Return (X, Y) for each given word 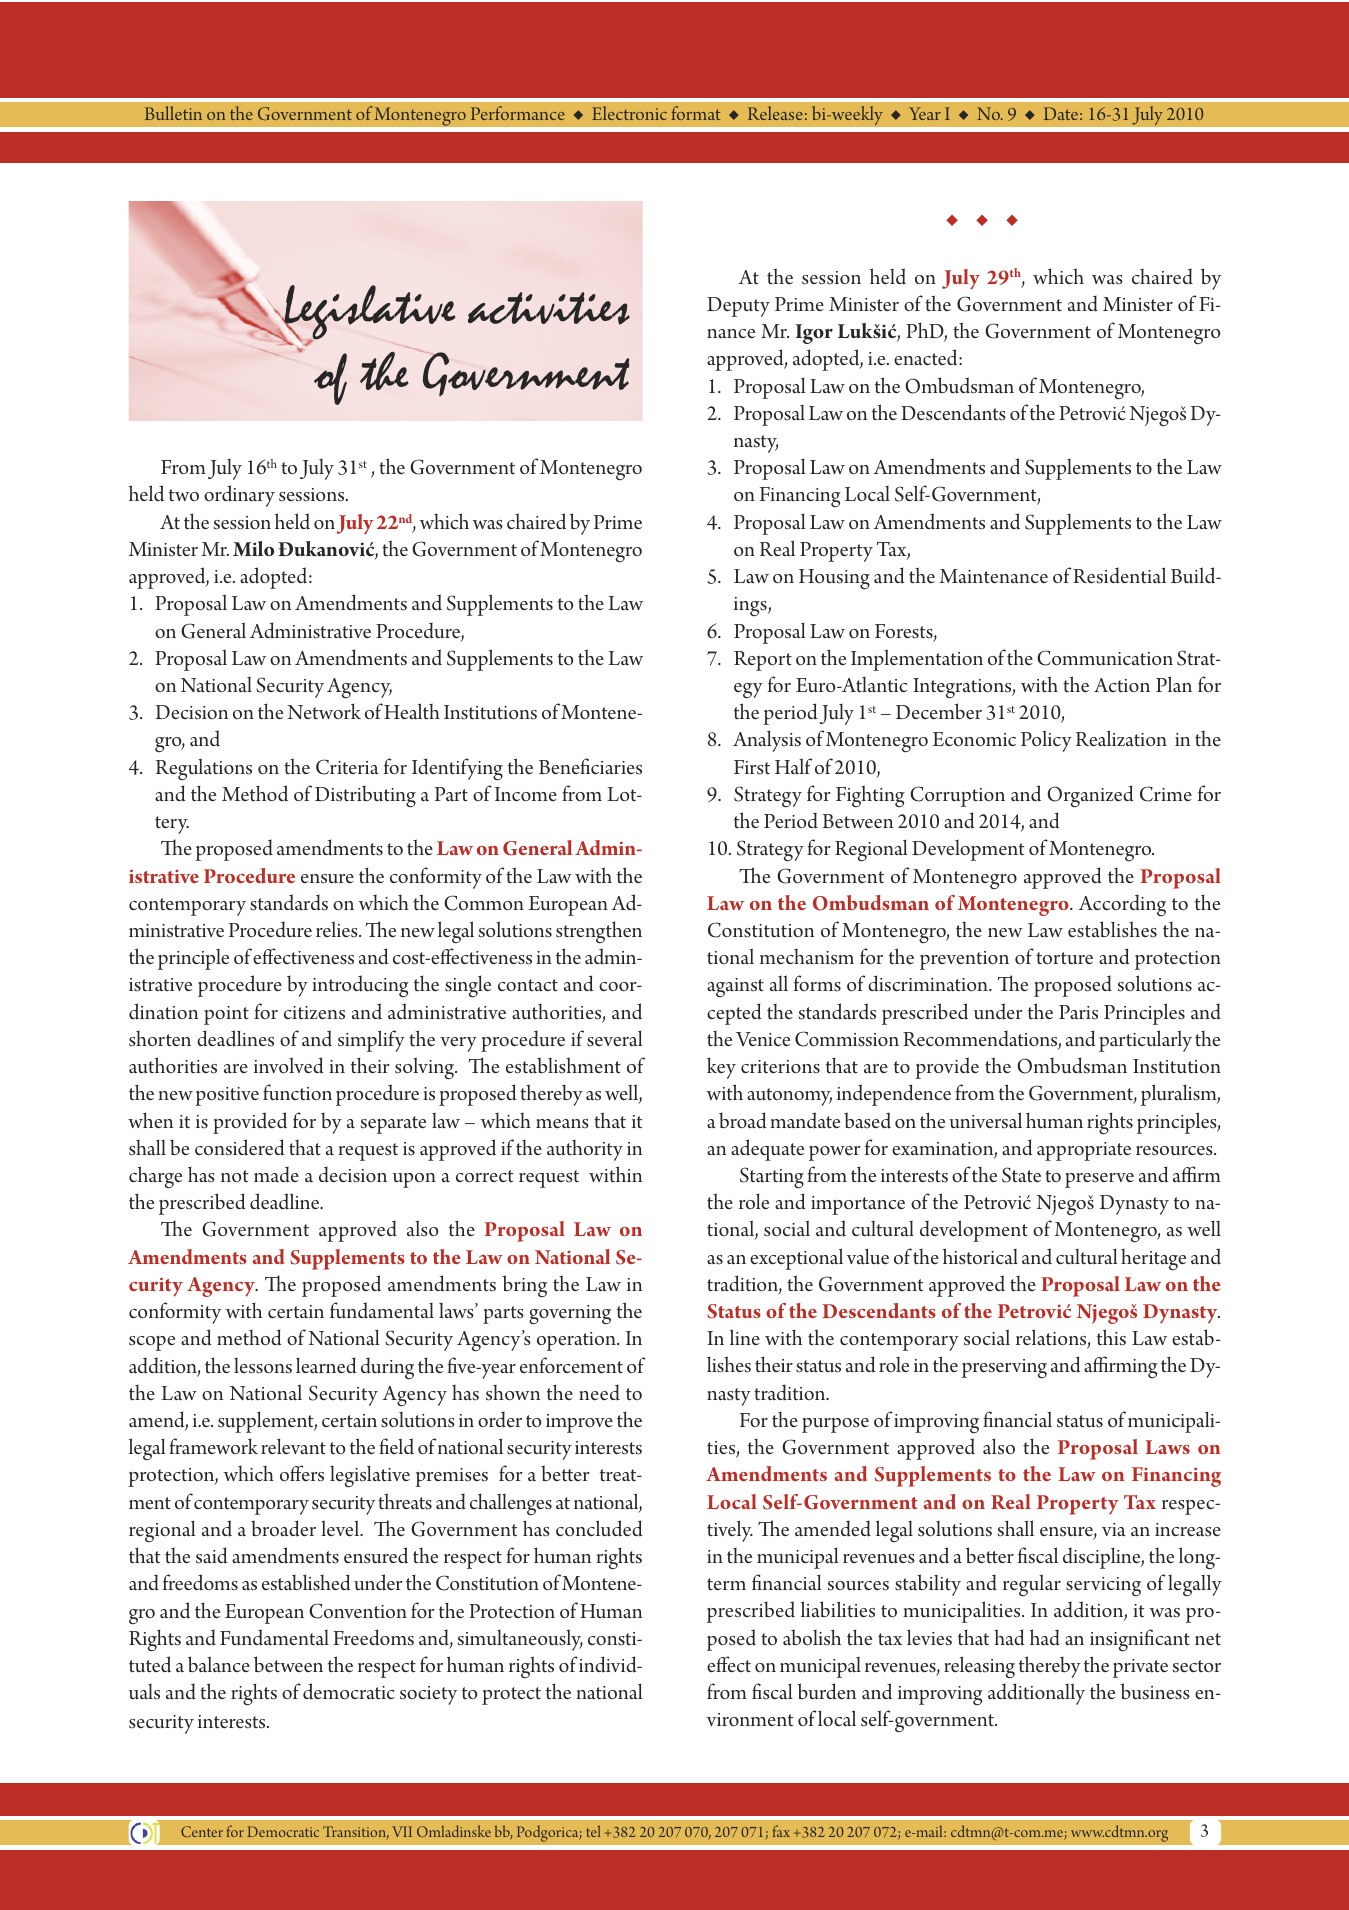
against (735, 987)
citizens (314, 1013)
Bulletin (173, 113)
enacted (927, 357)
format (696, 113)
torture (1064, 958)
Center (202, 1831)
